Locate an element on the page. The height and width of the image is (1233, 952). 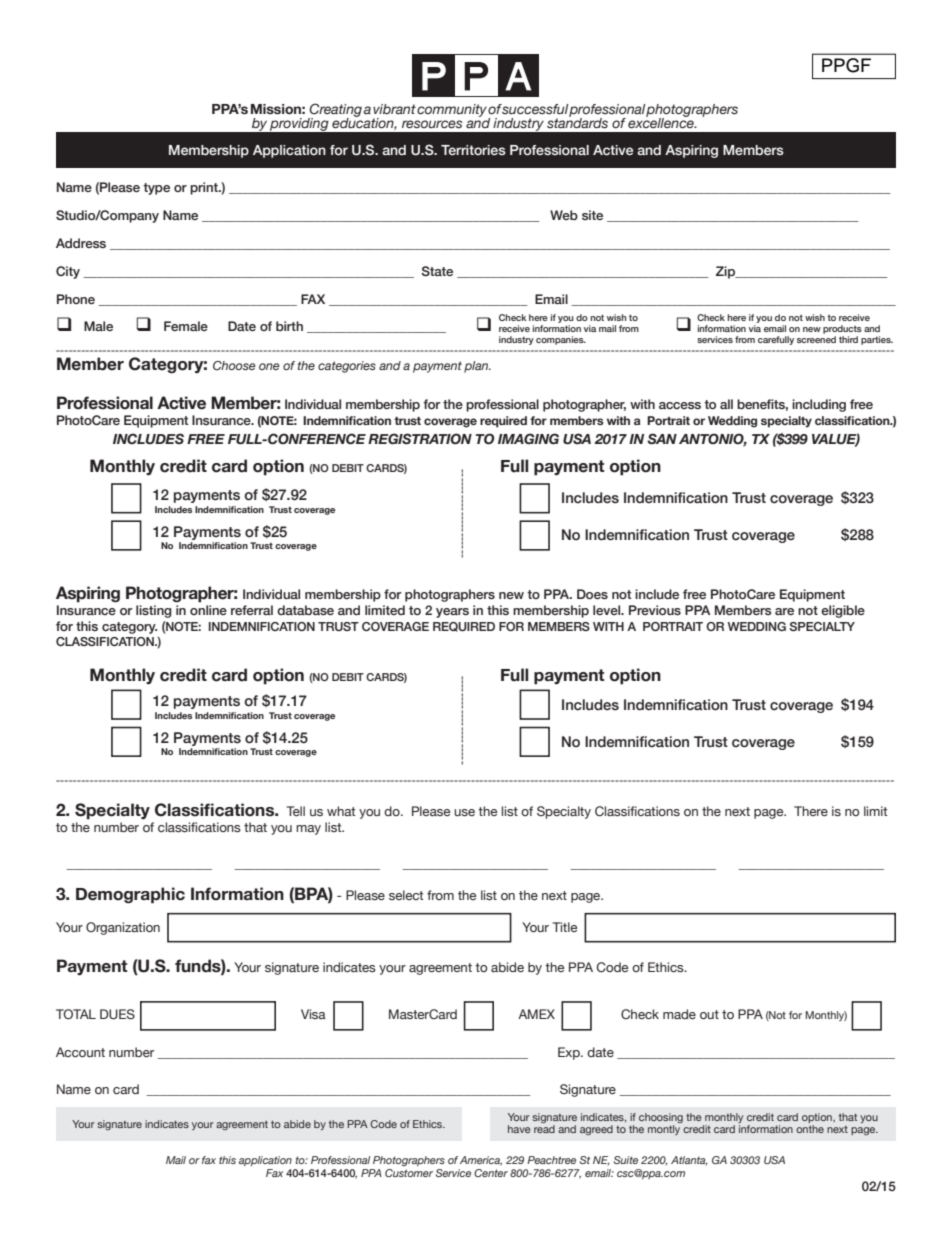
Choose is located at coordinates (234, 365).
